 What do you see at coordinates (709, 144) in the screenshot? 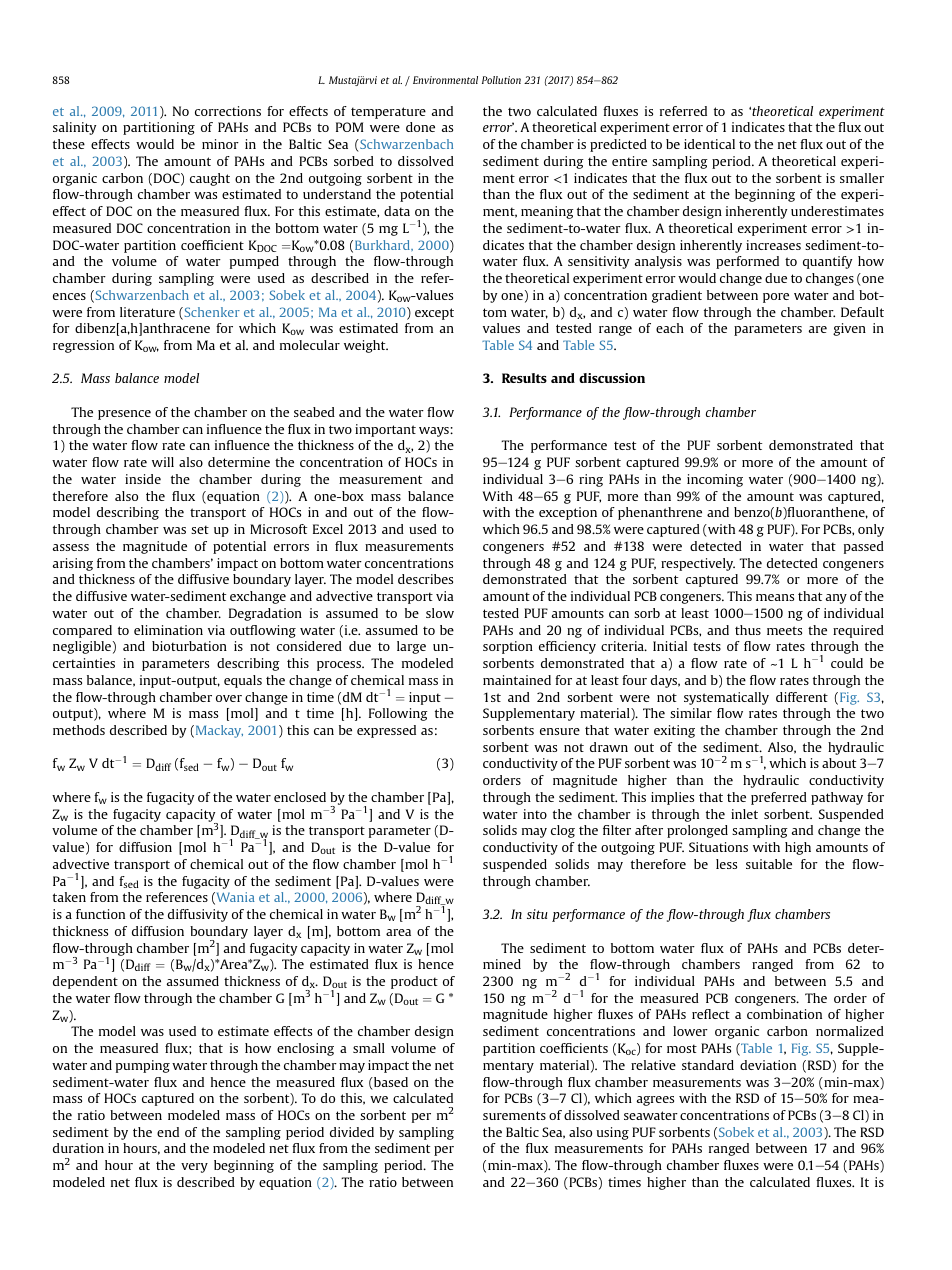
I see `identical` at bounding box center [709, 144].
